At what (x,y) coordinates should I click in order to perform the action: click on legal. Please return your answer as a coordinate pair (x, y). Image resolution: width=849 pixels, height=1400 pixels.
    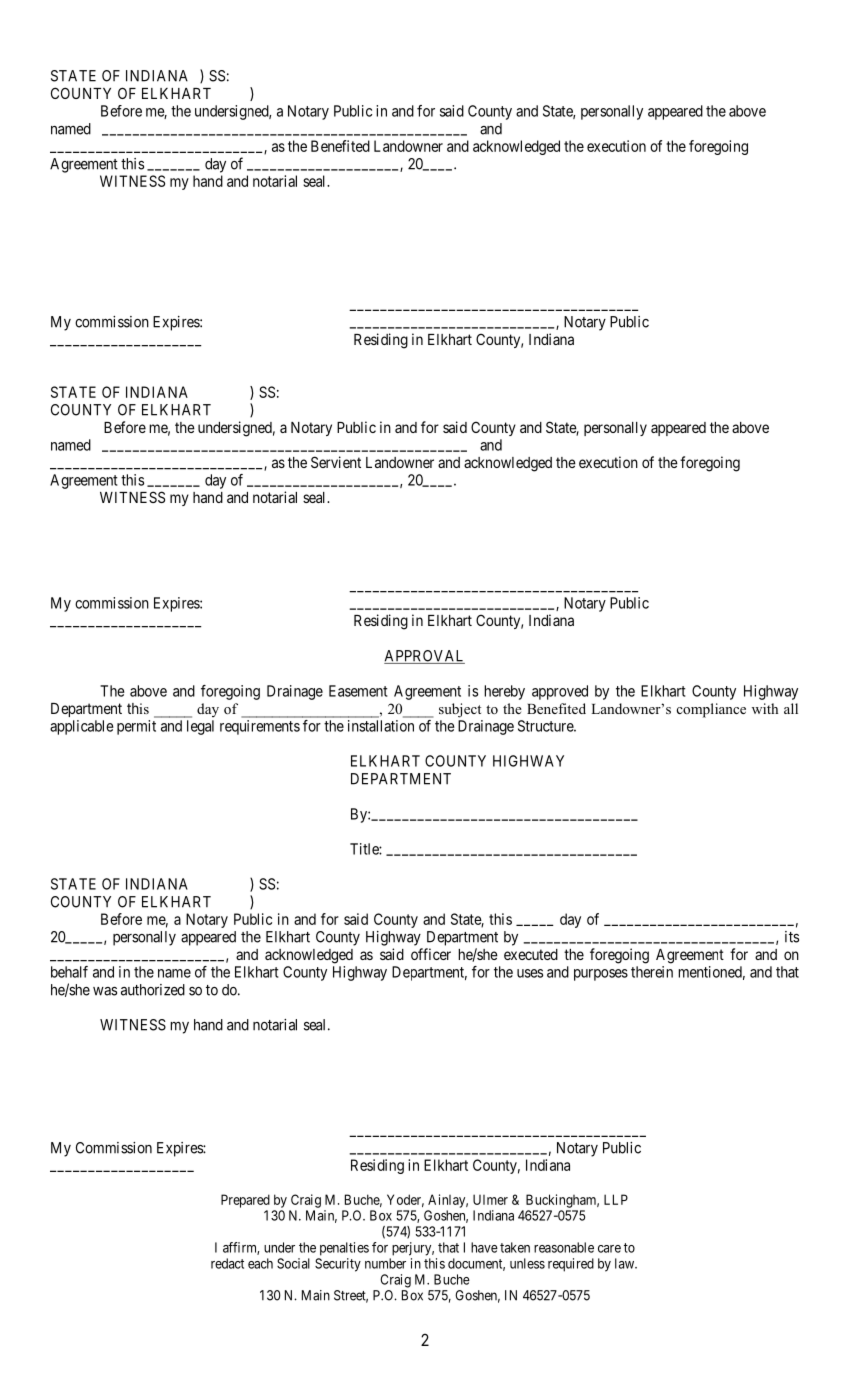
    Looking at the image, I should click on (200, 727).
